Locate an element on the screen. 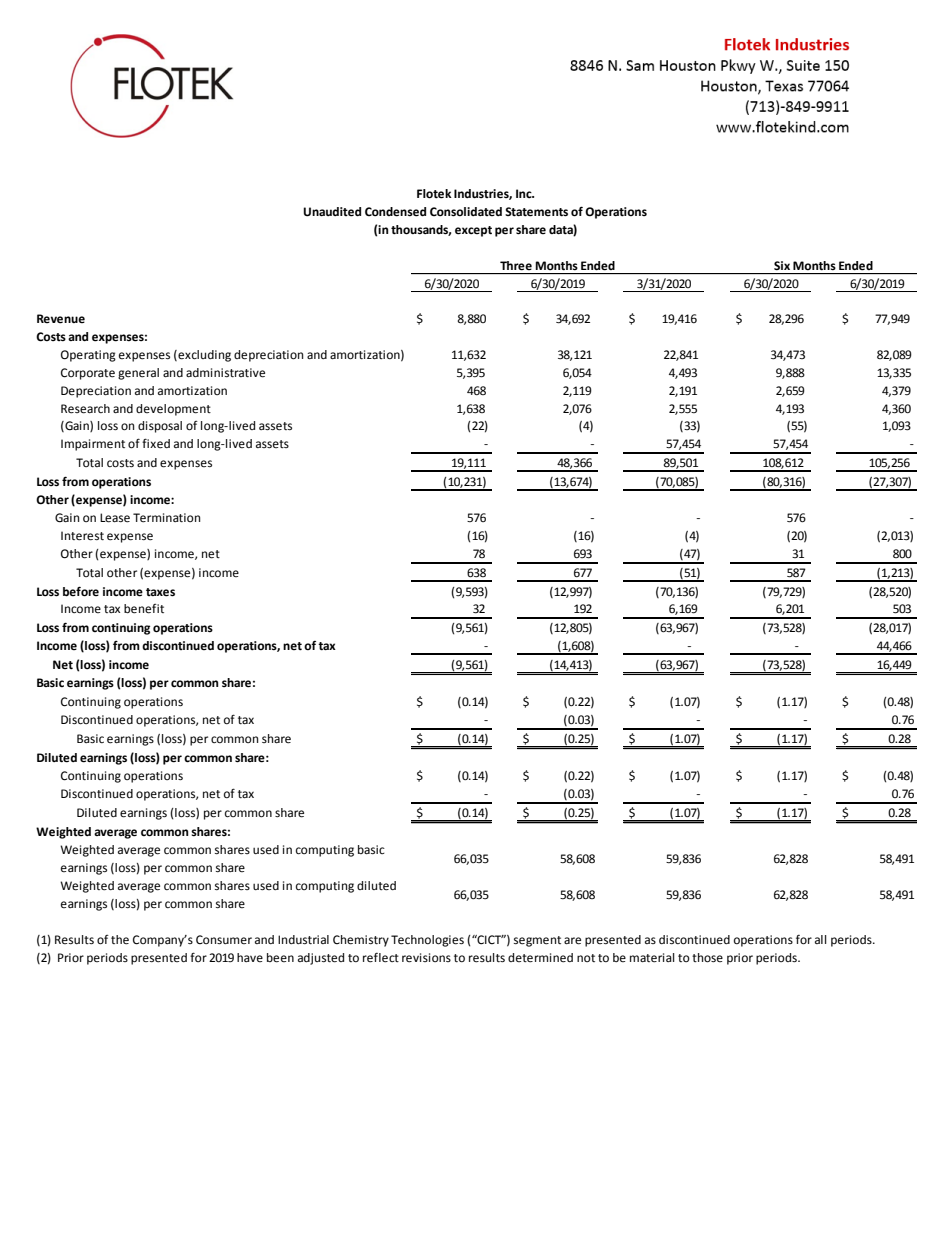 Image resolution: width=952 pixels, height=1233 pixels. Consumer is located at coordinates (224, 939).
